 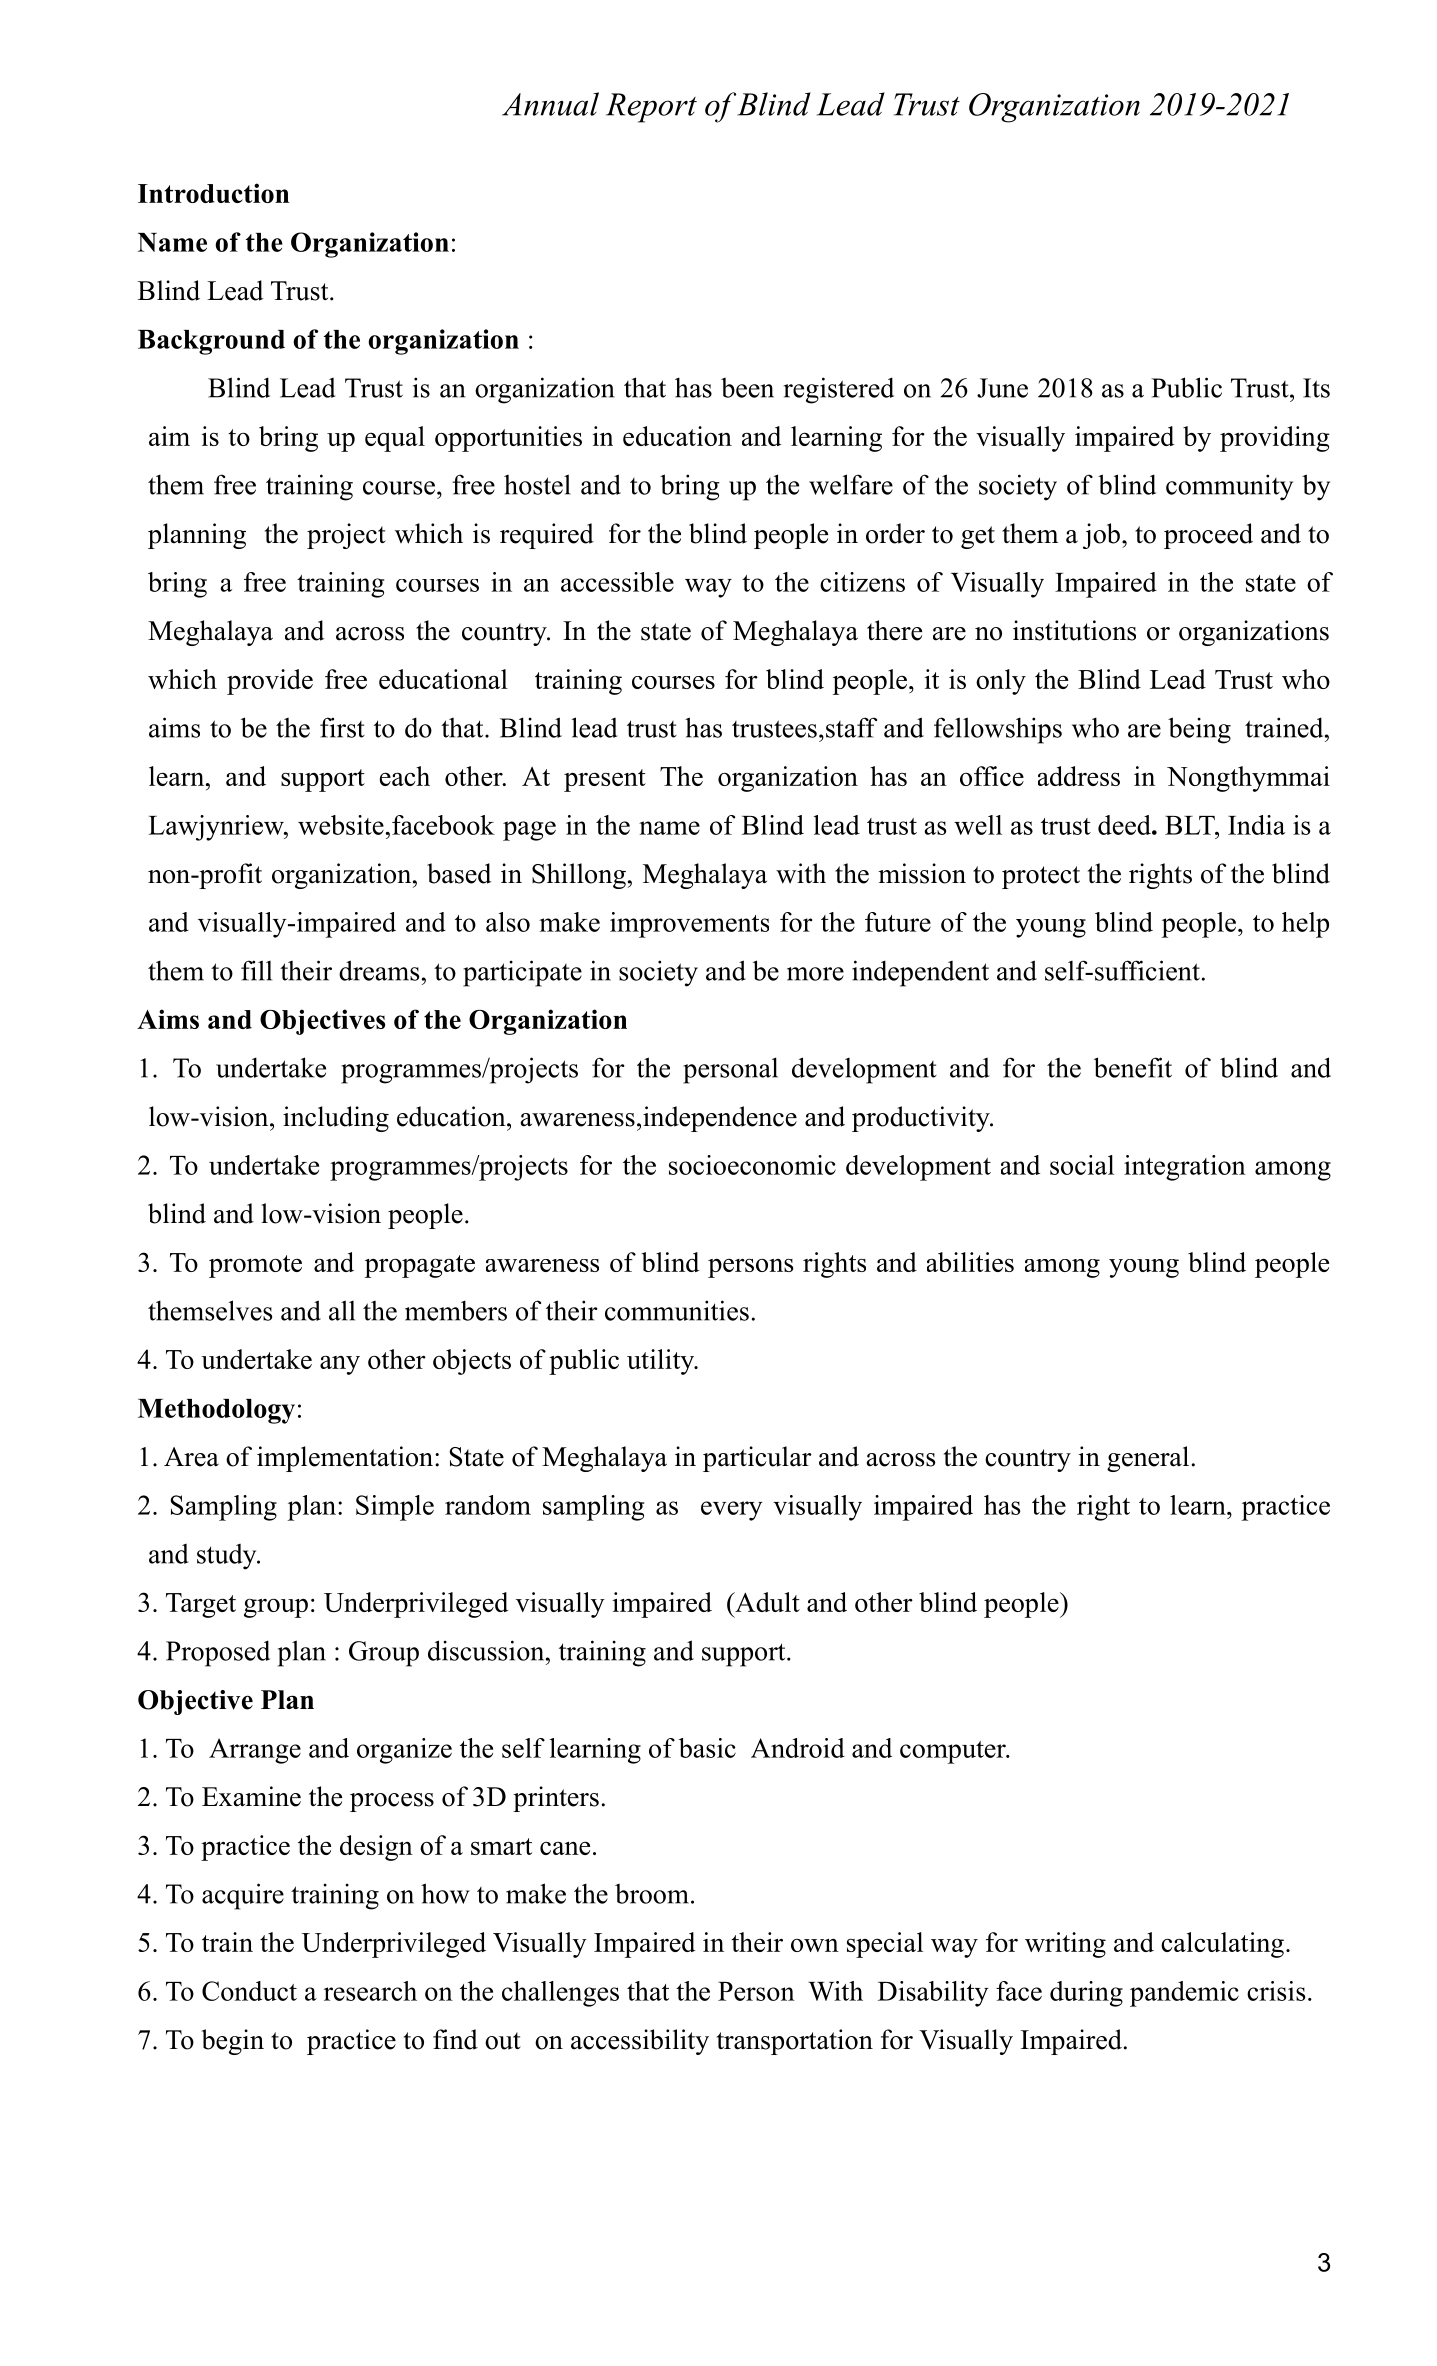 I want to click on own, so click(x=815, y=1945).
